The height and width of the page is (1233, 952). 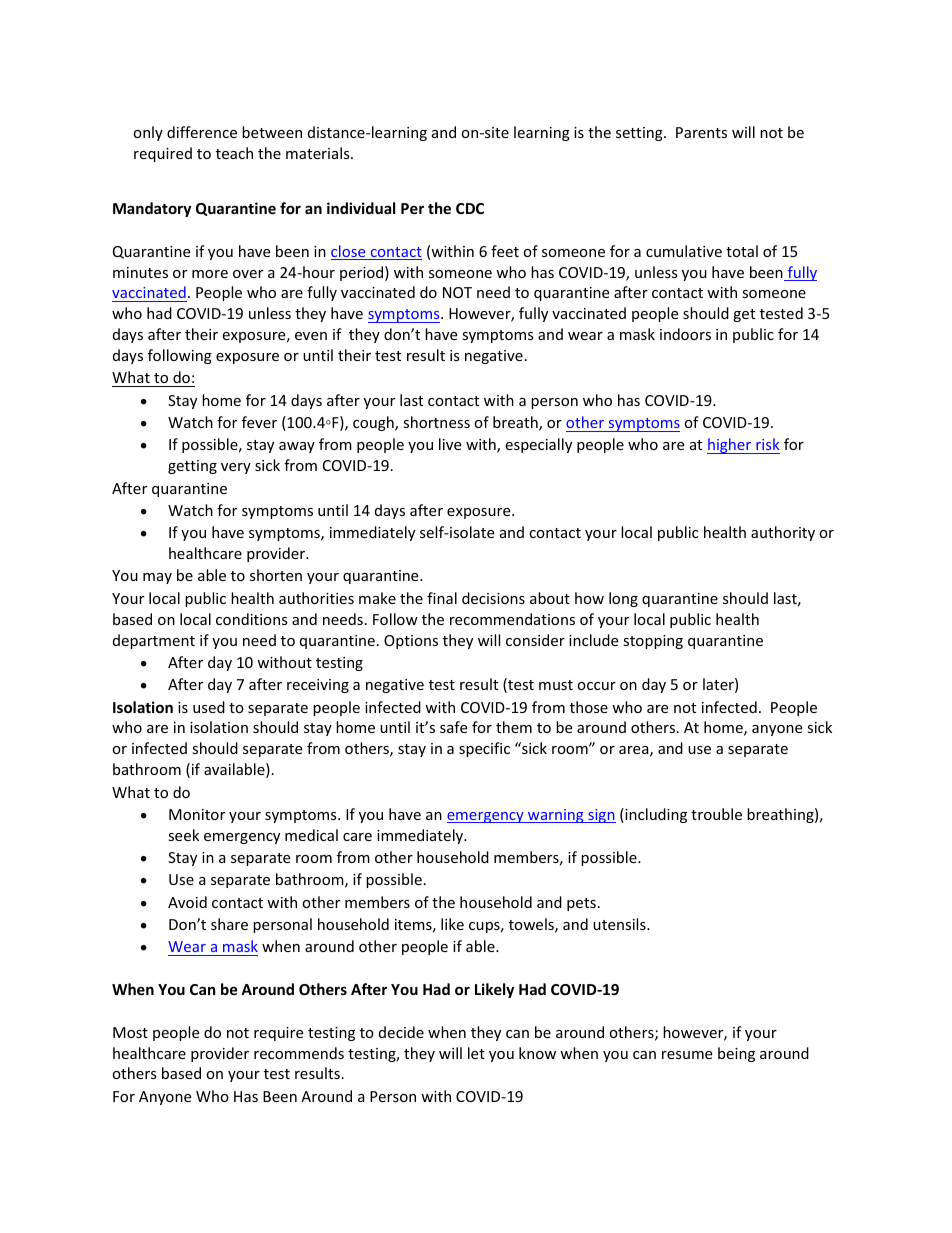 What do you see at coordinates (484, 749) in the page?
I see `specific` at bounding box center [484, 749].
